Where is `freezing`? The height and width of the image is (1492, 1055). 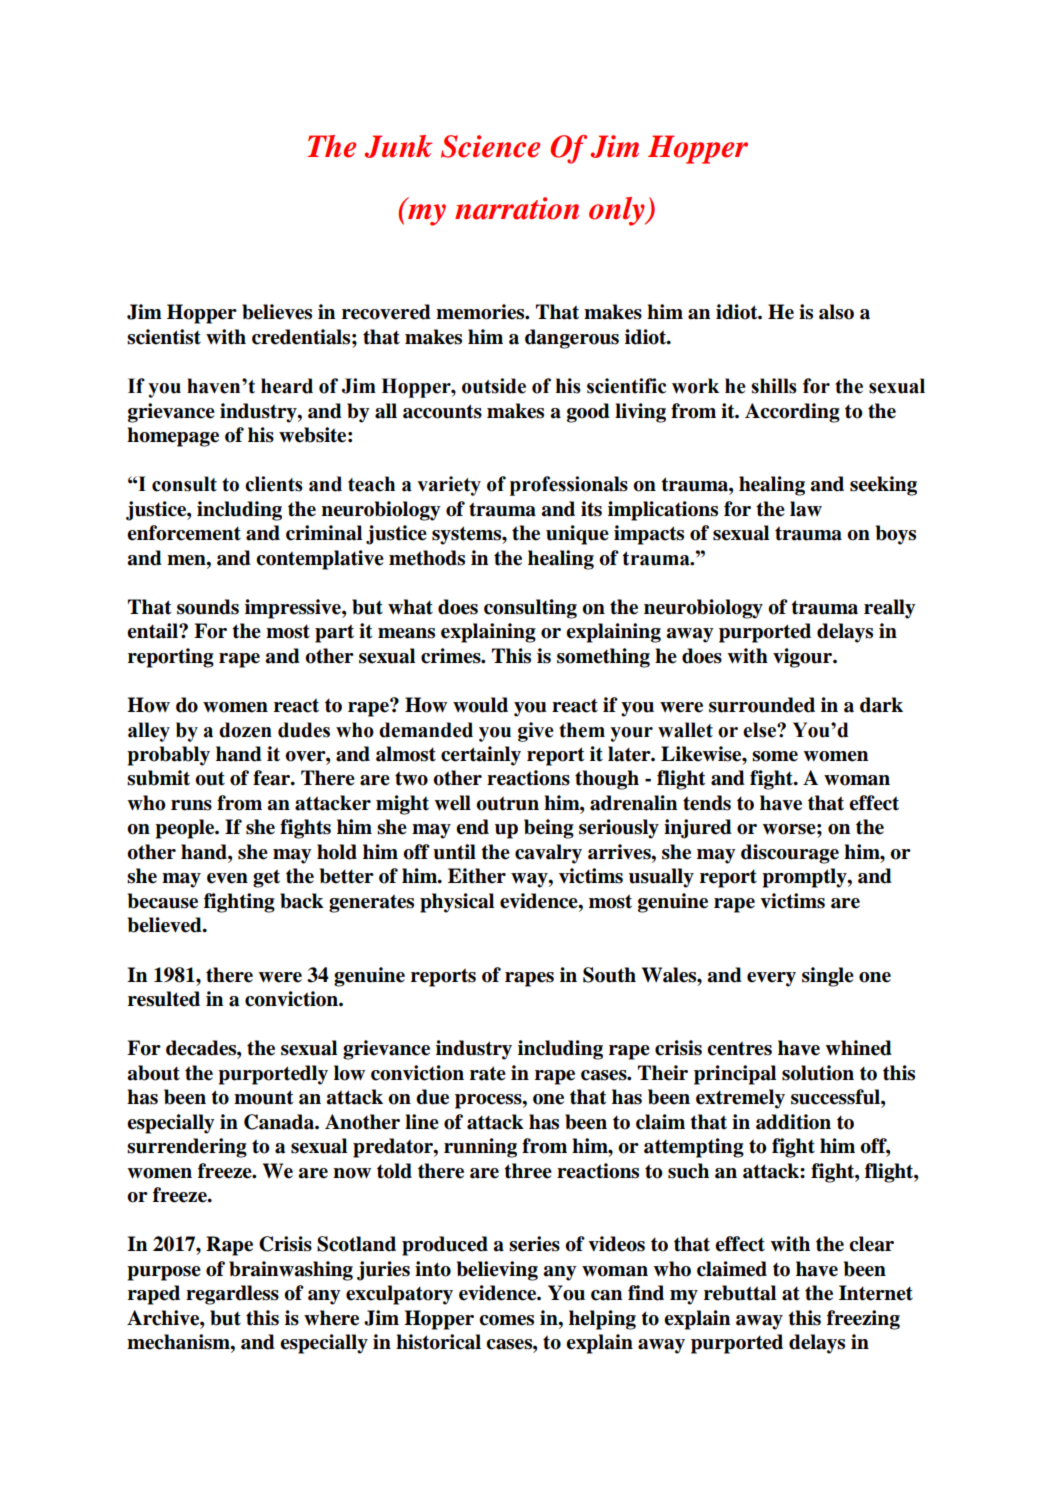 freezing is located at coordinates (863, 1320).
